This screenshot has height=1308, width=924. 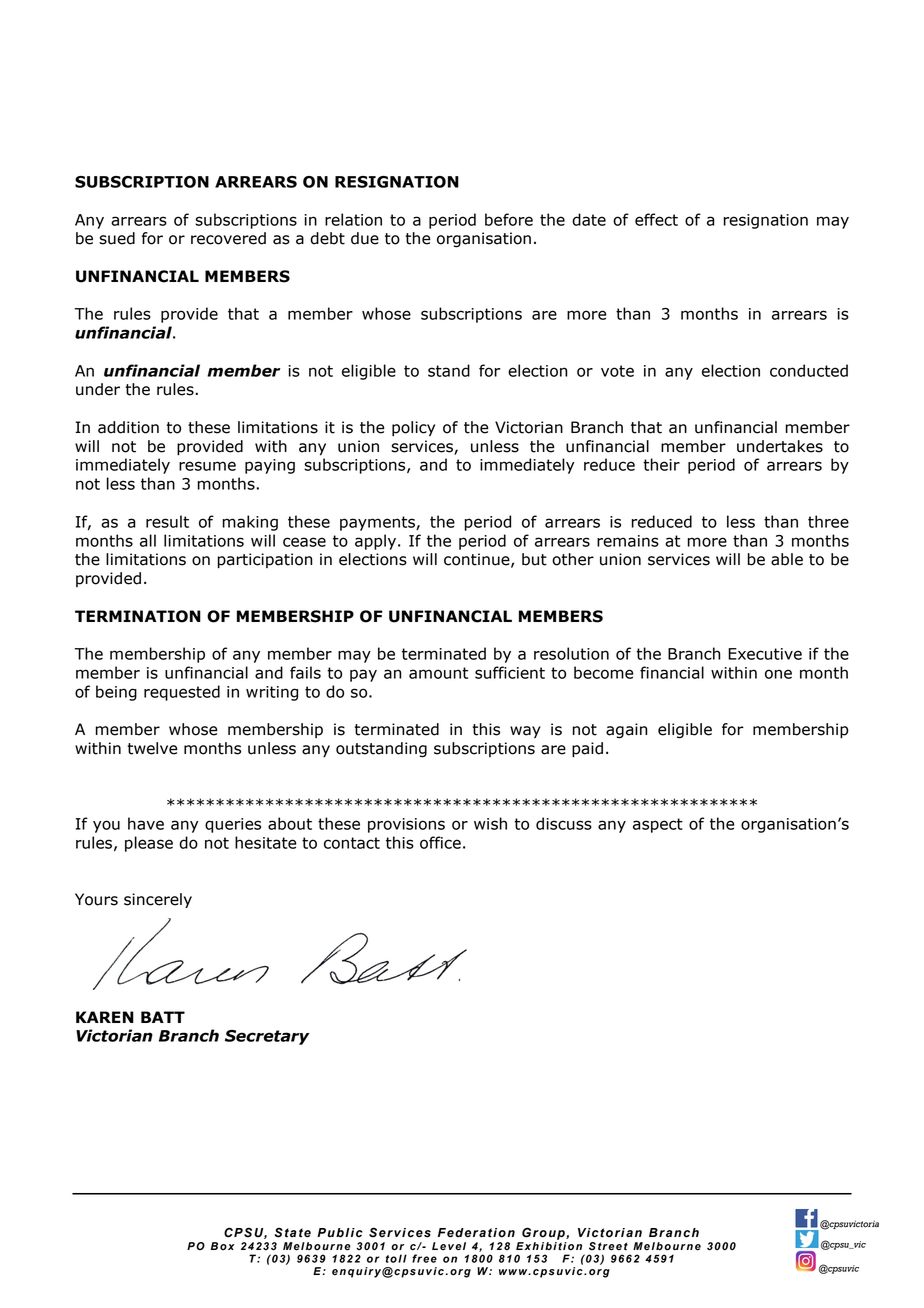 What do you see at coordinates (476, 1233) in the screenshot?
I see `Federation` at bounding box center [476, 1233].
